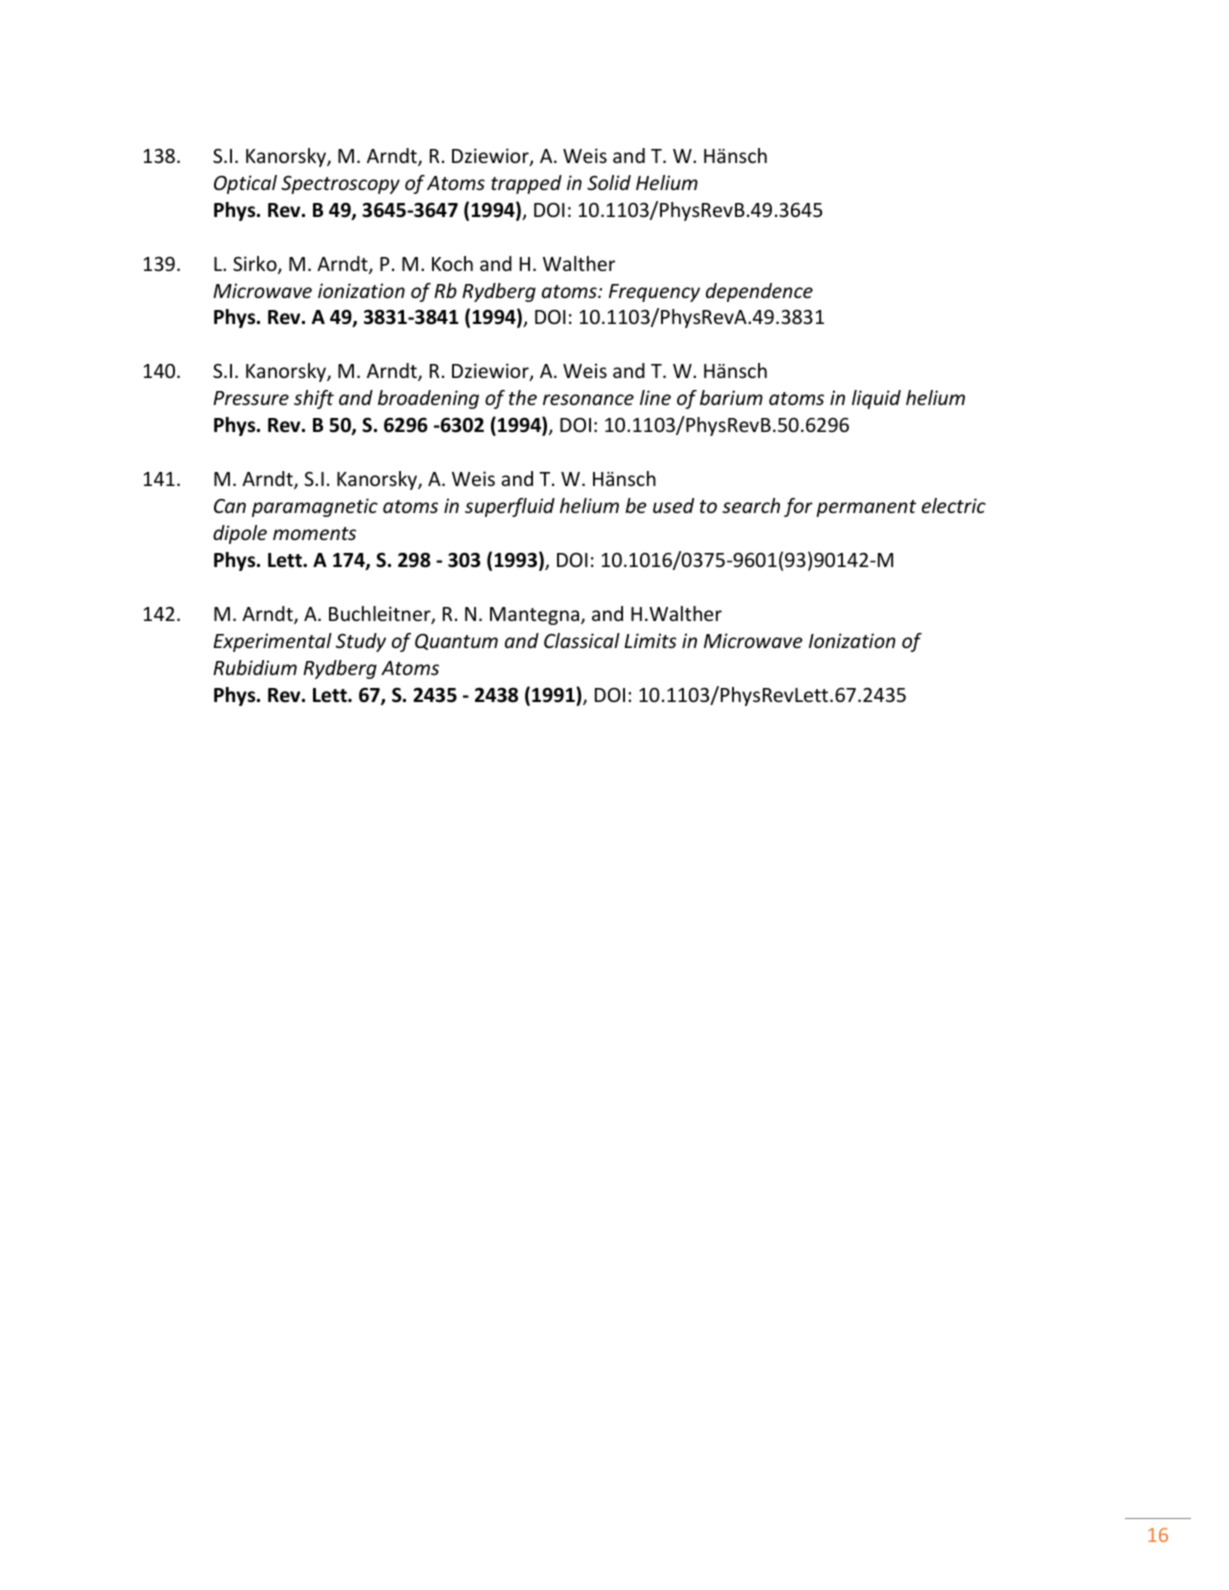 This document has width=1229, height=1590. What do you see at coordinates (588, 399) in the document?
I see `resonance` at bounding box center [588, 399].
